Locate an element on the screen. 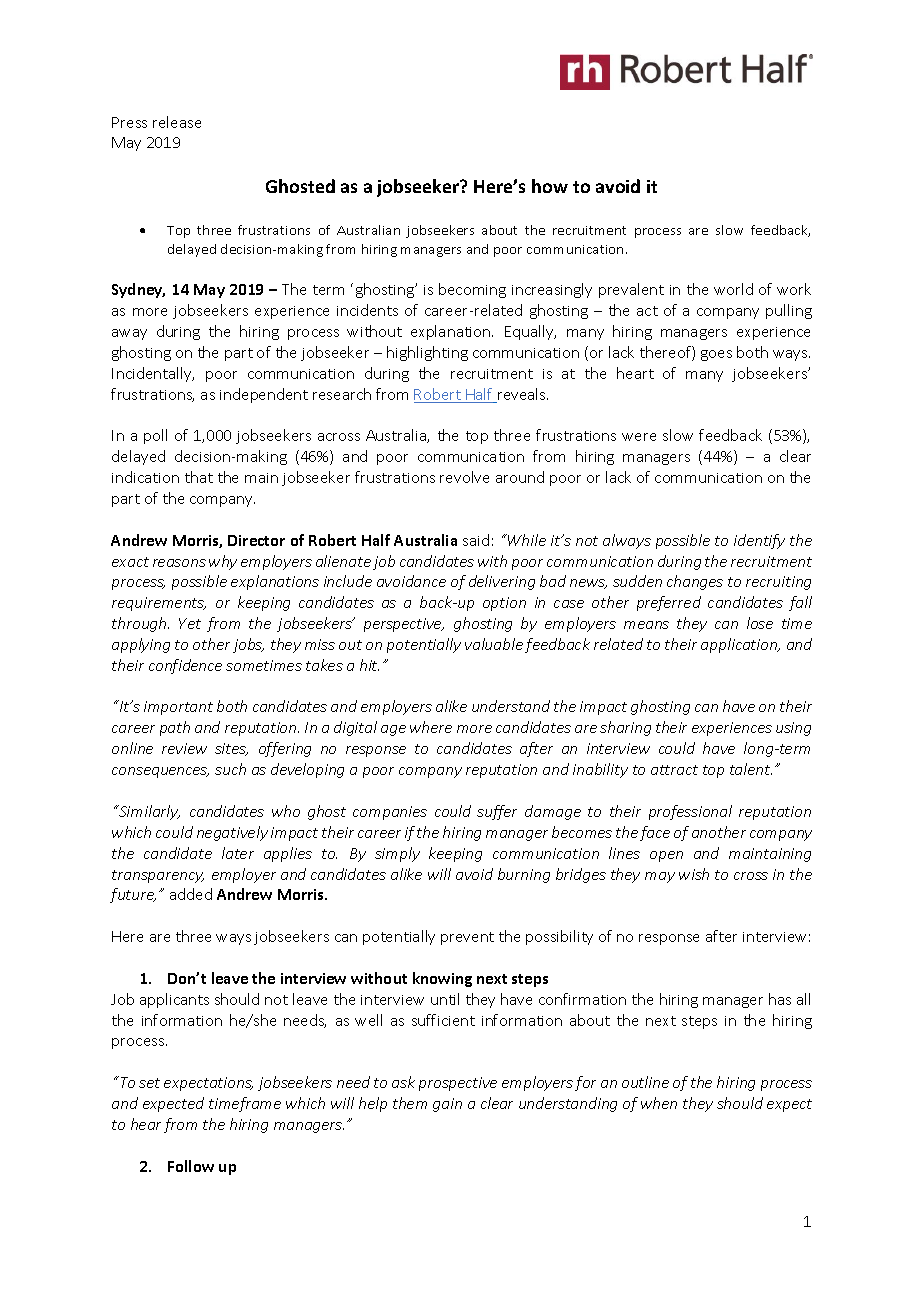 The width and height of the screenshot is (924, 1308). prevent is located at coordinates (467, 938).
